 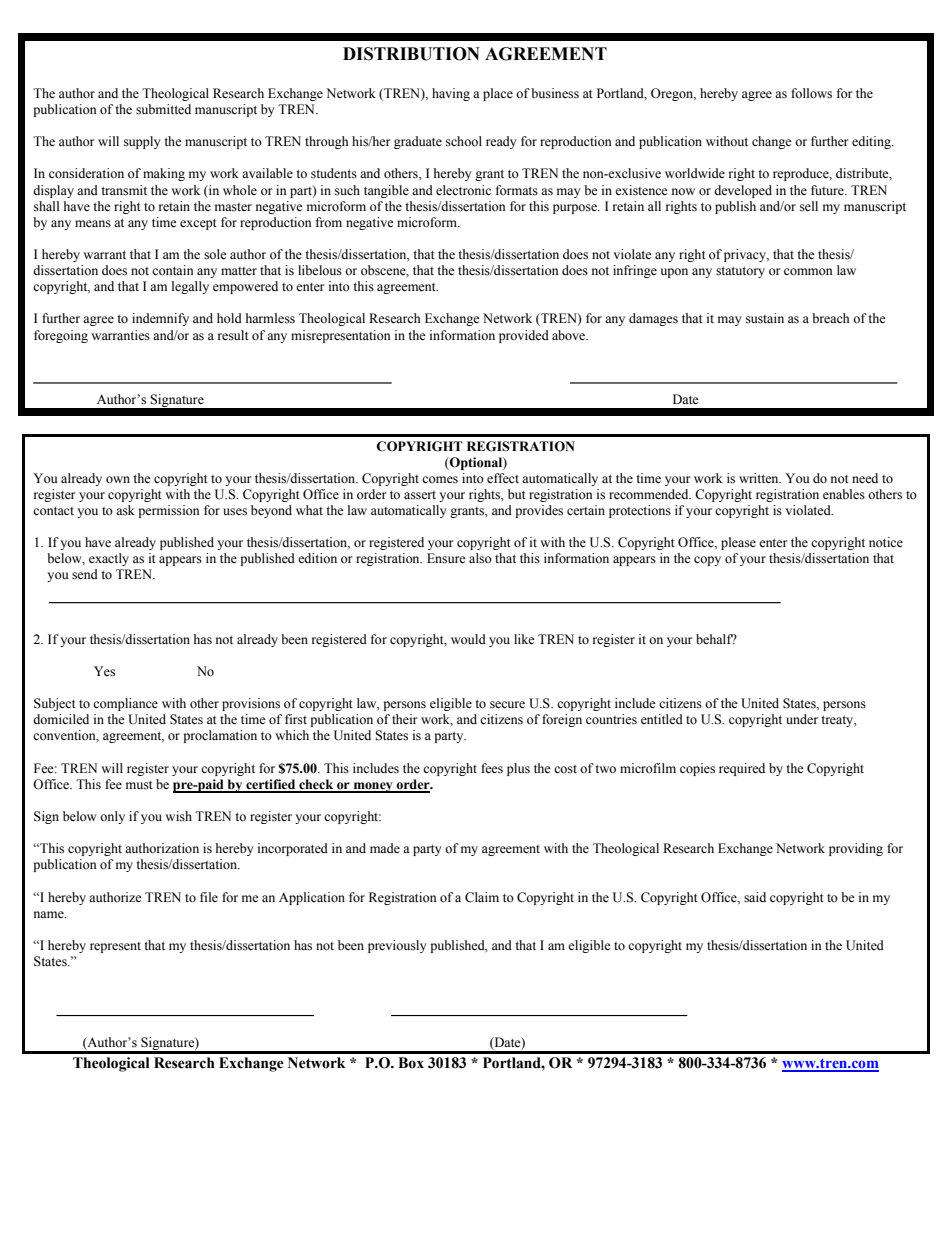 I want to click on indemnify, so click(x=160, y=319).
